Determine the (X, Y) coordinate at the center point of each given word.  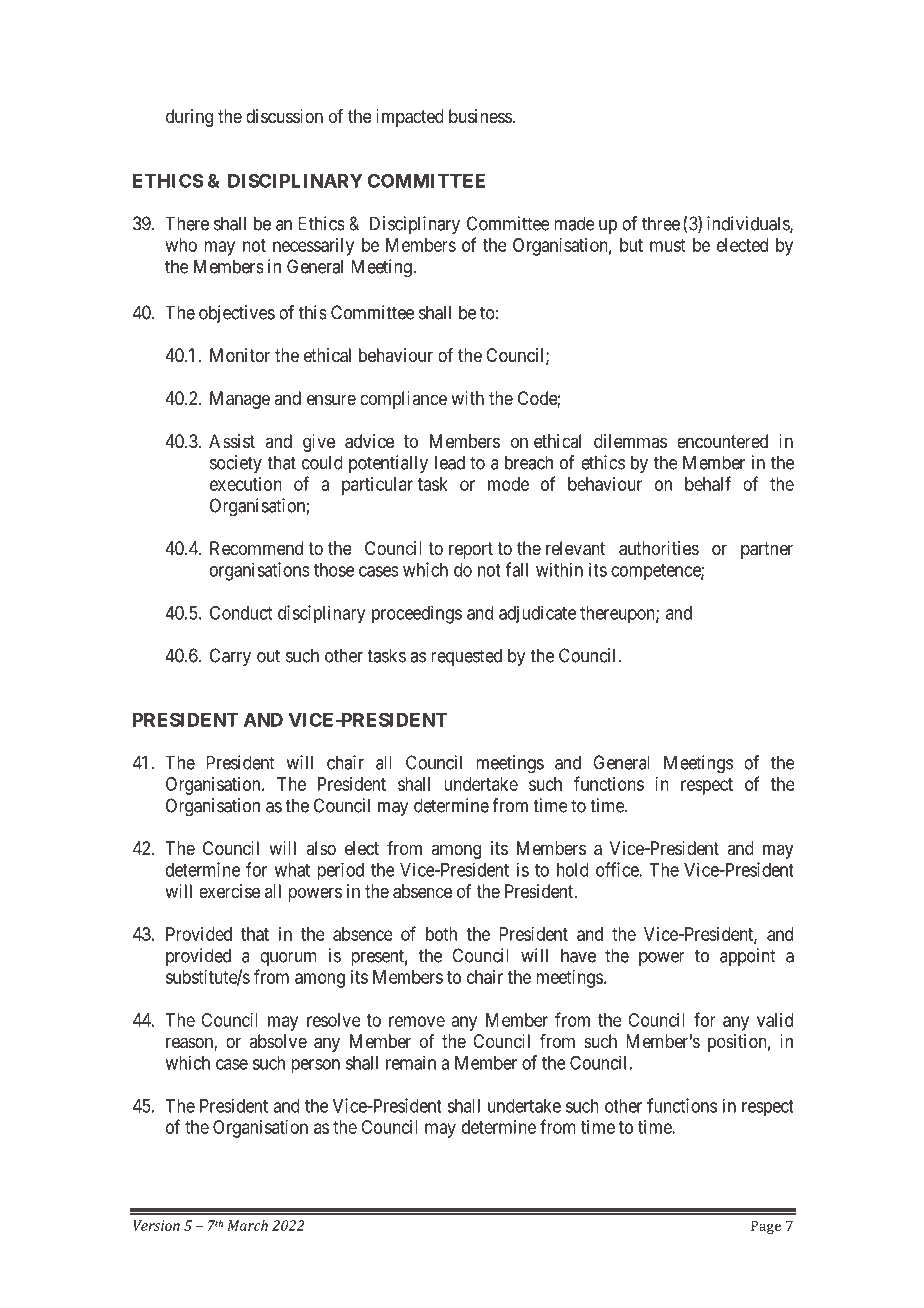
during (189, 118)
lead (450, 462)
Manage (240, 400)
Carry (230, 657)
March (247, 1225)
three (661, 223)
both (441, 934)
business (480, 116)
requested (466, 657)
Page (766, 1227)
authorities (659, 548)
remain (411, 1062)
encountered (722, 441)
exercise (229, 891)
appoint (747, 957)
